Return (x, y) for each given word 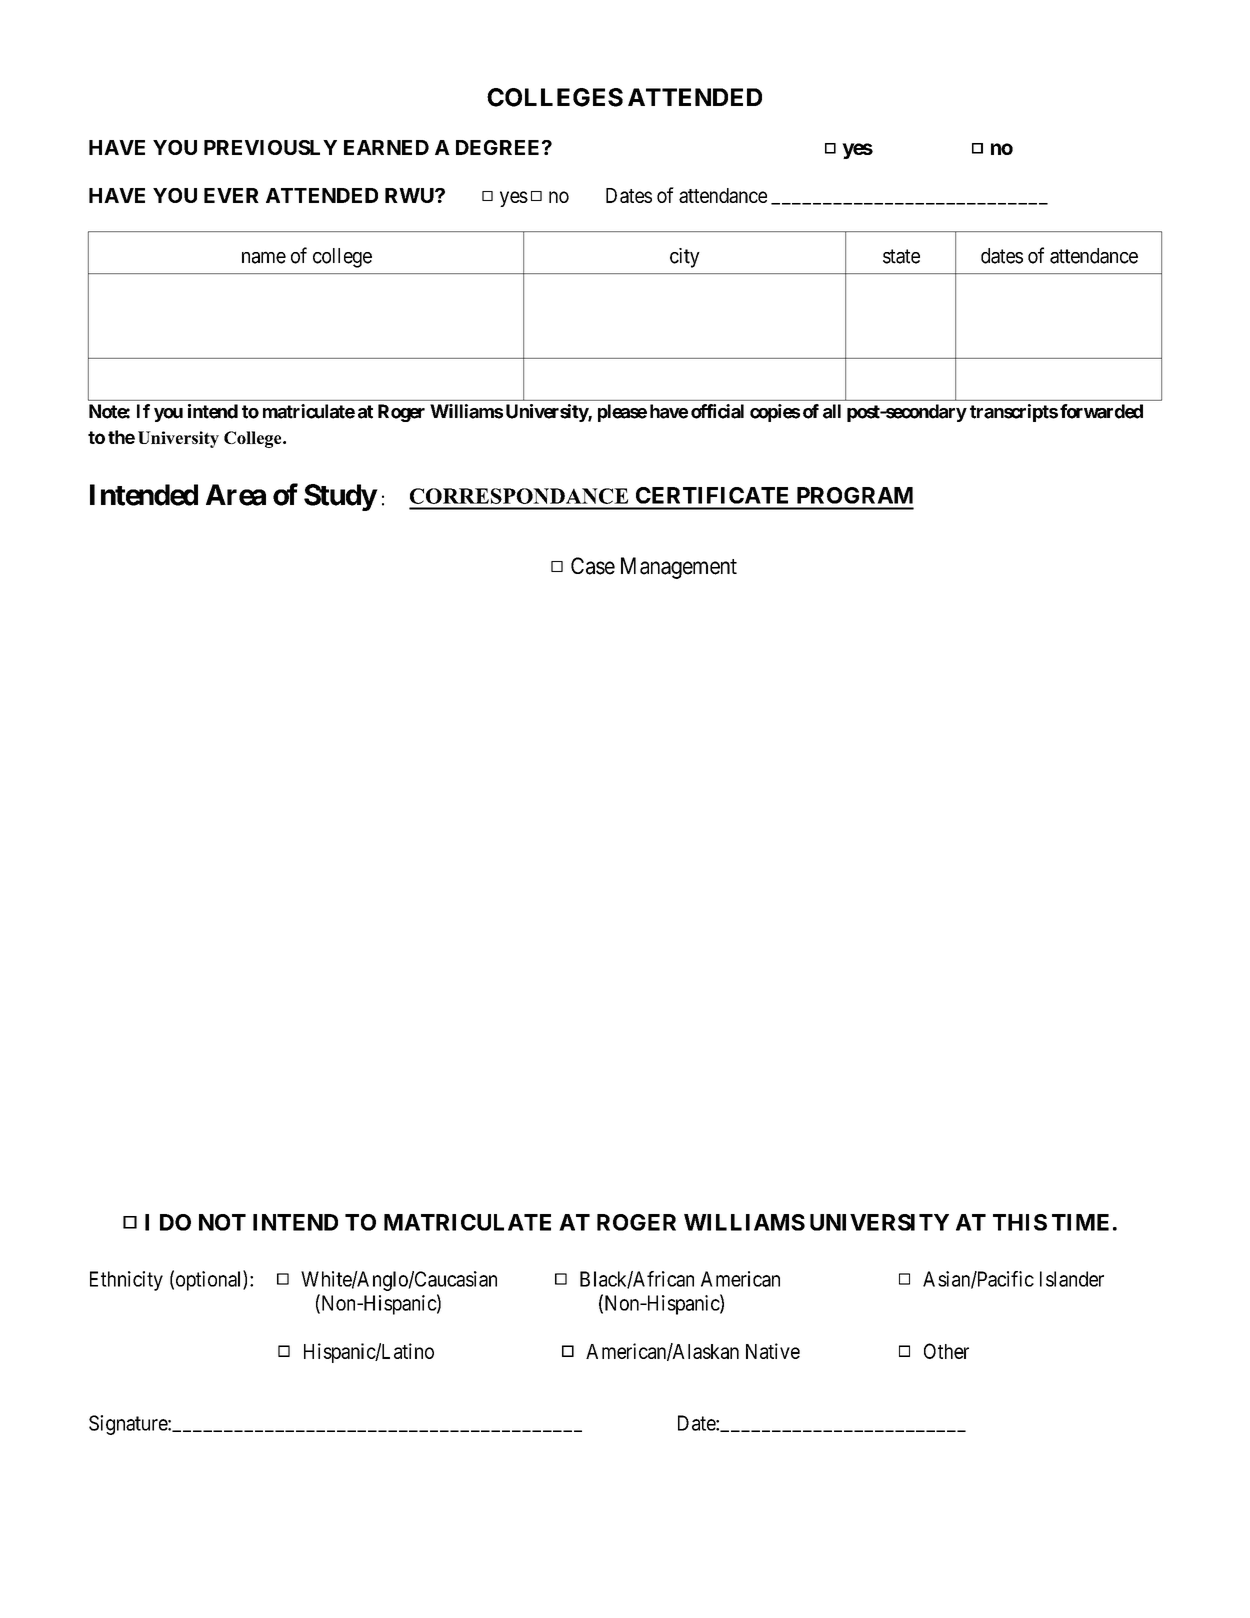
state (901, 256)
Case (593, 566)
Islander (1072, 1279)
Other (946, 1351)
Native (773, 1351)
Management (679, 568)
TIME (1080, 1222)
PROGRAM (855, 495)
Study (340, 497)
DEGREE (499, 147)
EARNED (386, 147)
